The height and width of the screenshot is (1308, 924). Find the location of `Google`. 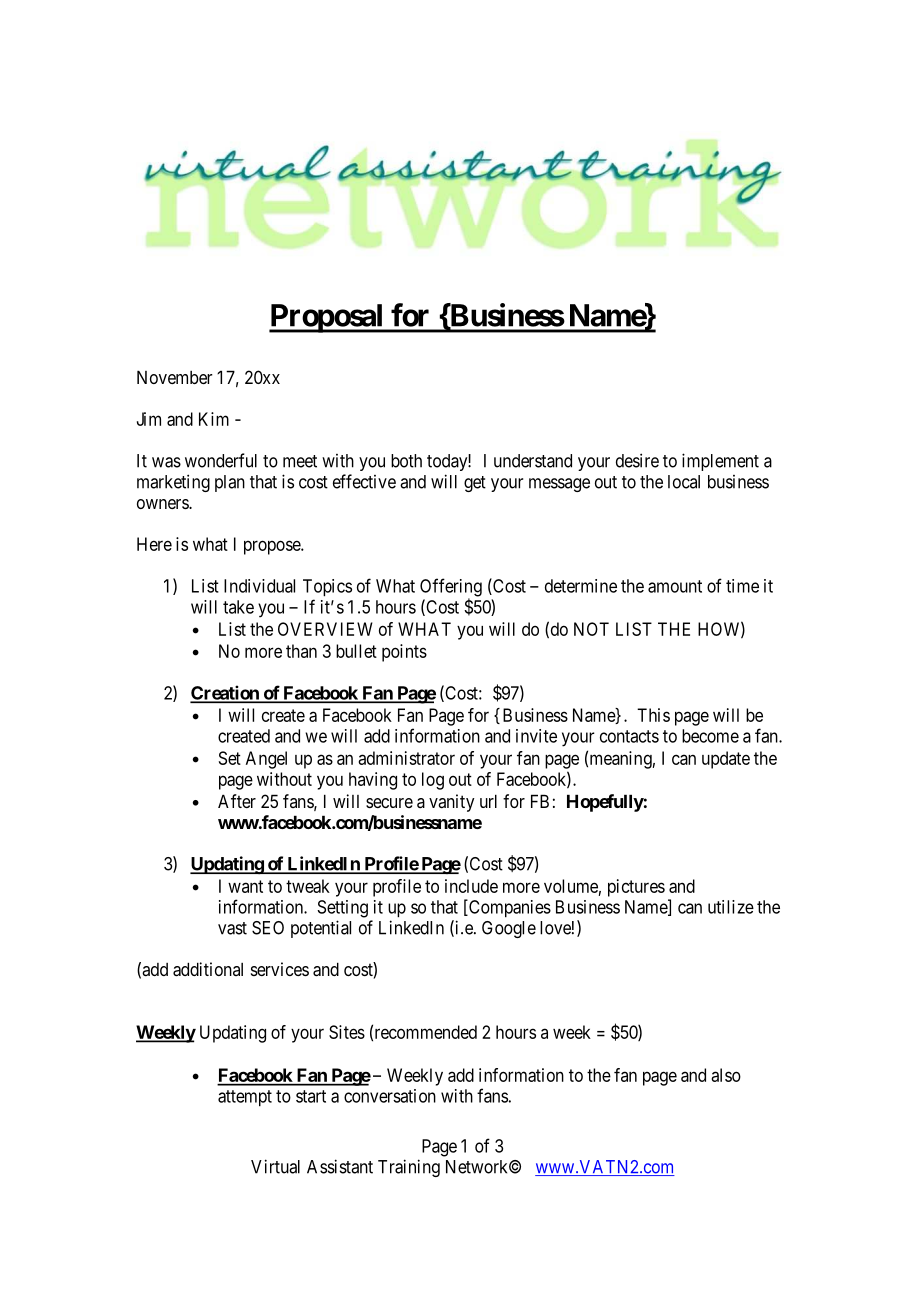

Google is located at coordinates (509, 929).
